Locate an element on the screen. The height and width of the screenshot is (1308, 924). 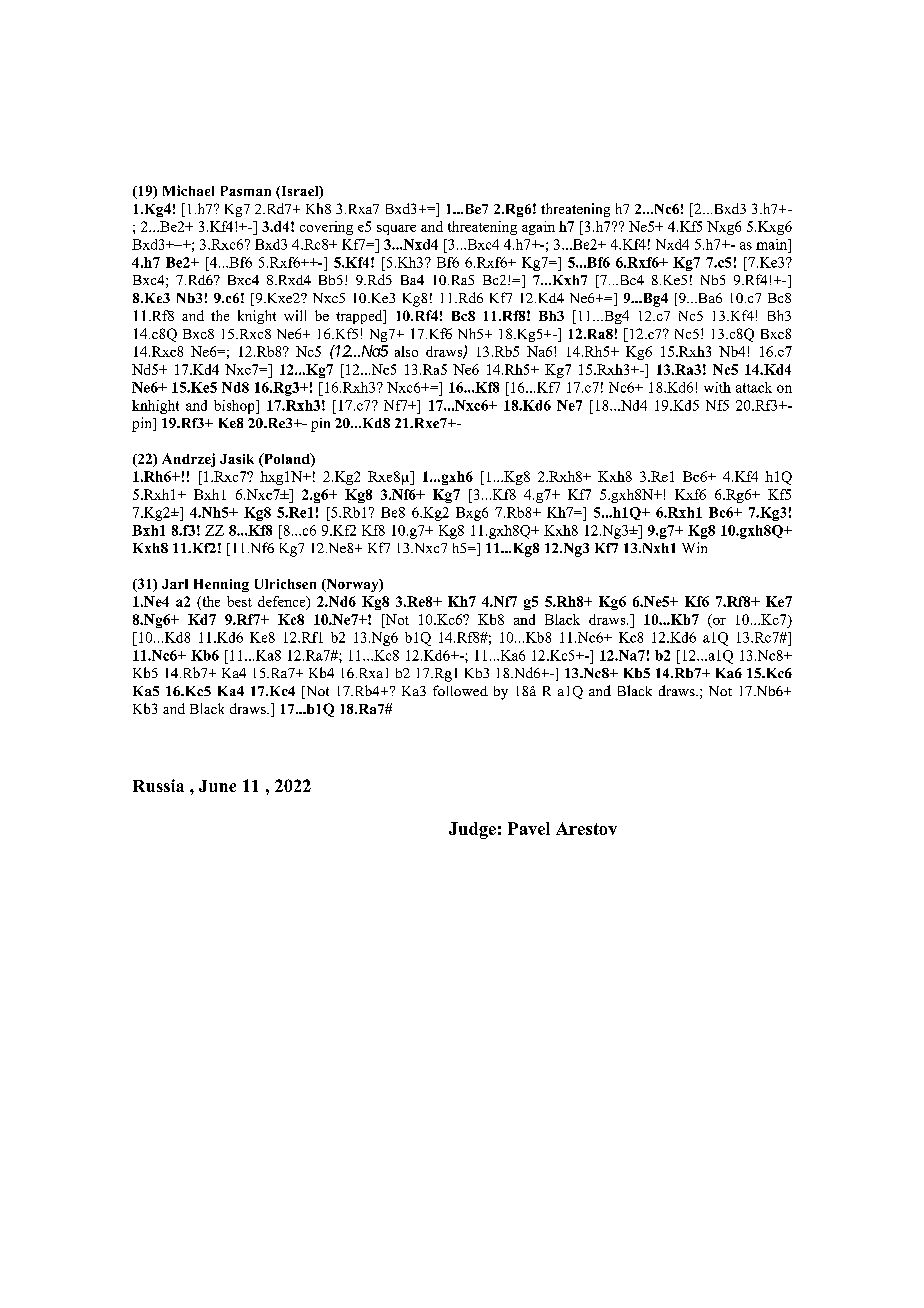
Russia is located at coordinates (158, 785).
